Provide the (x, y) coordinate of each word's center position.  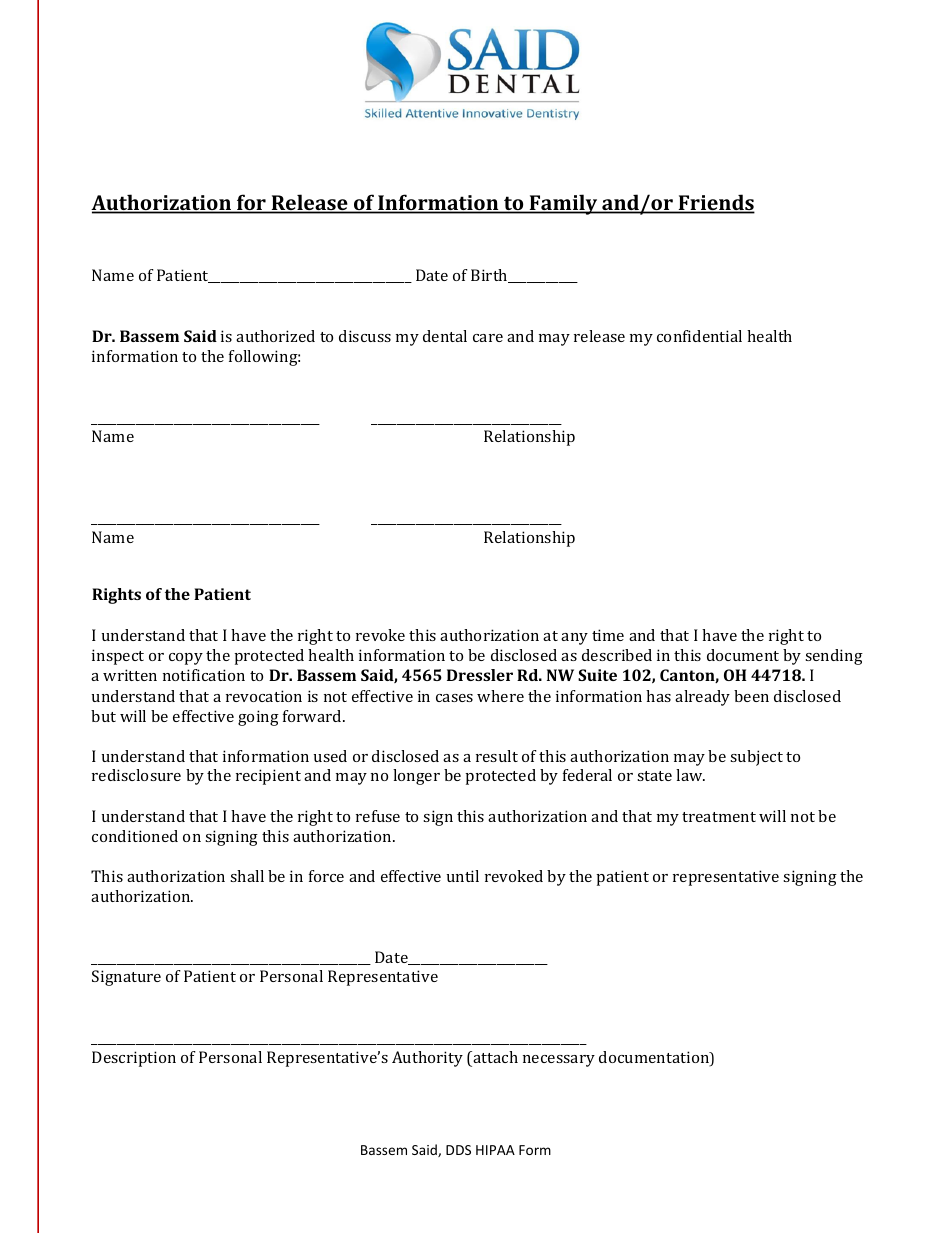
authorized (275, 336)
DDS (458, 1150)
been (751, 696)
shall (247, 876)
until (463, 876)
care (488, 338)
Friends (716, 203)
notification (204, 675)
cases (454, 698)
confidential (699, 336)
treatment (719, 817)
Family (564, 204)
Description (134, 1059)
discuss (365, 336)
